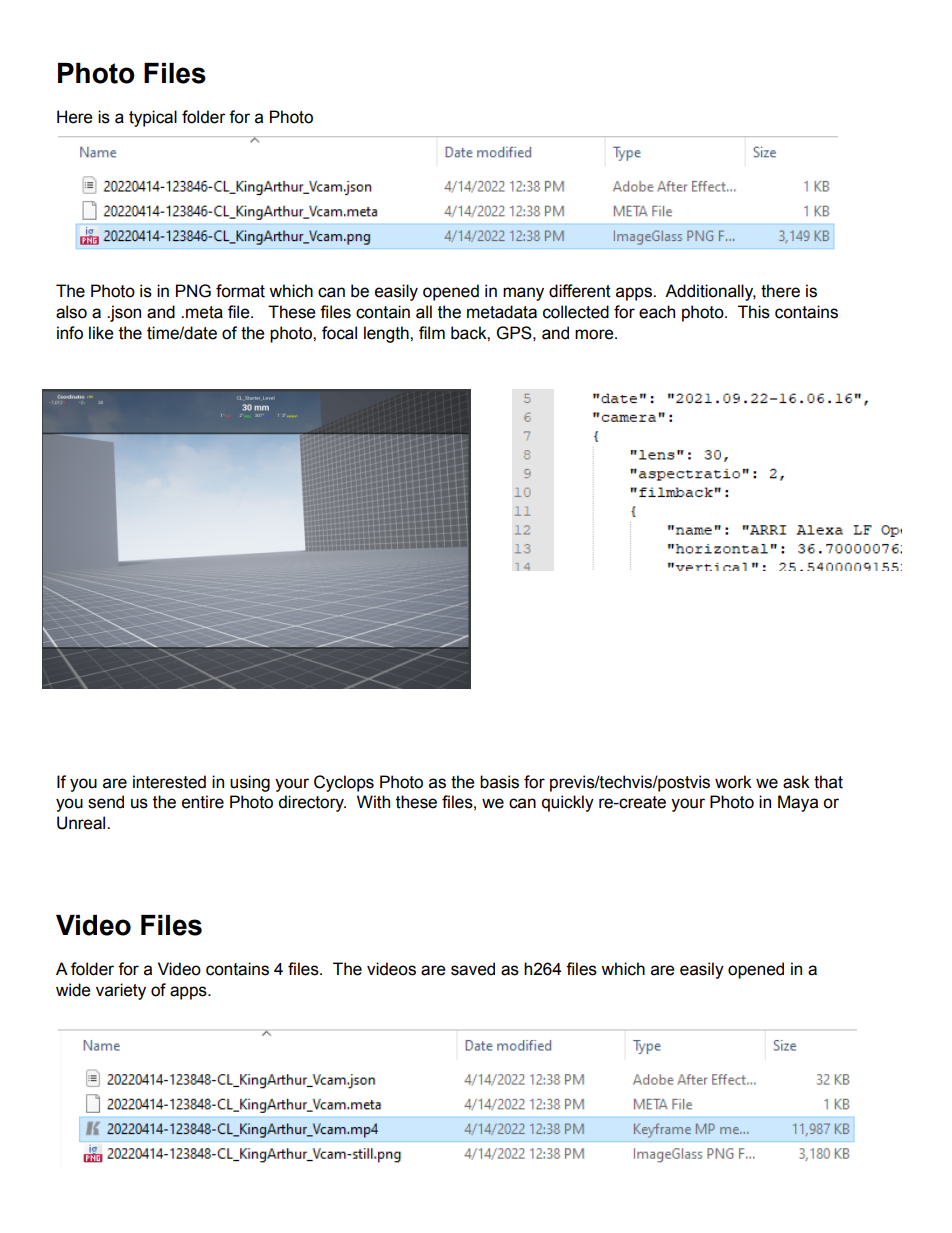  Describe the element at coordinates (523, 294) in the screenshot. I see `many` at that location.
